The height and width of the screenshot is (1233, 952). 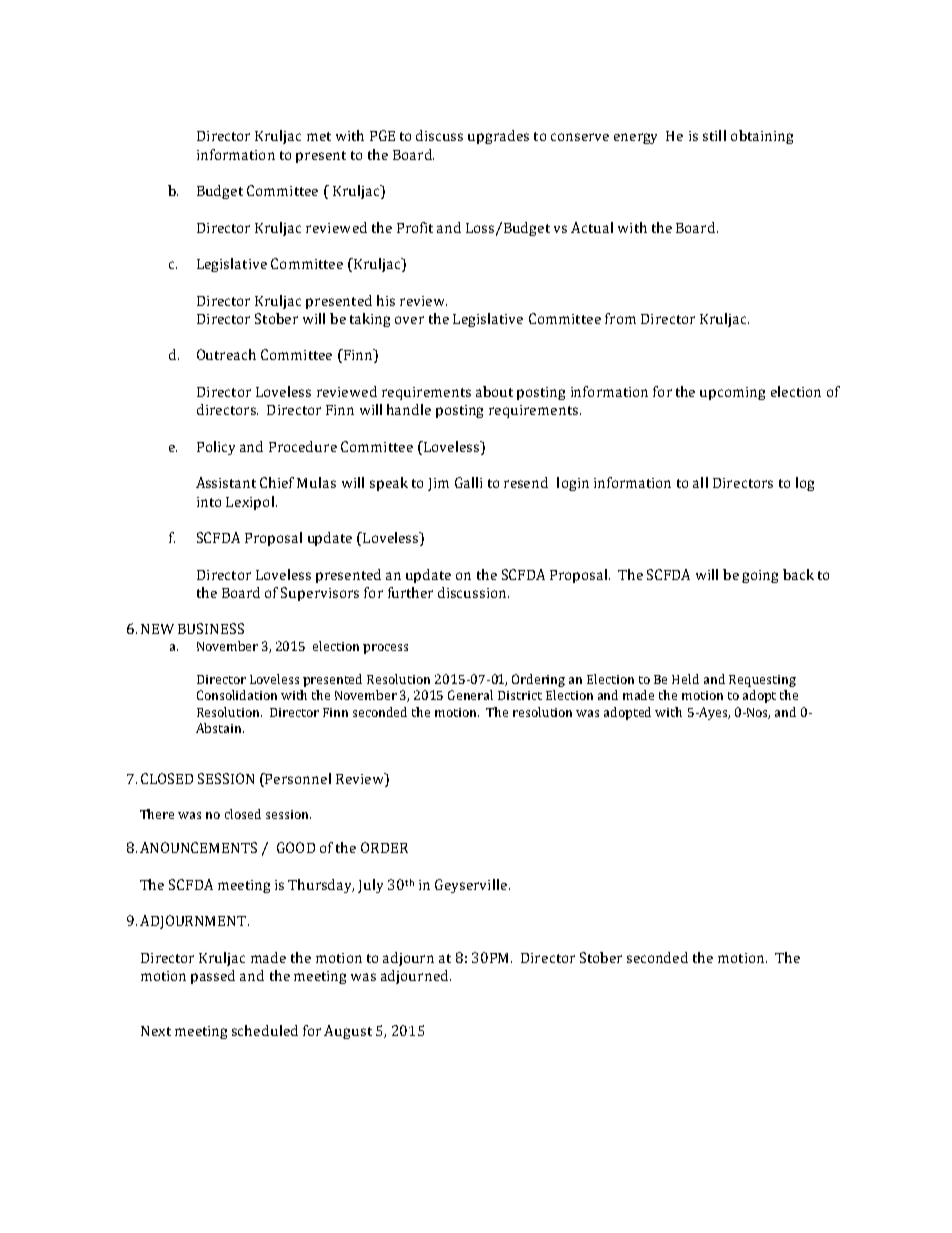 What do you see at coordinates (498, 137) in the screenshot?
I see `upgrades` at bounding box center [498, 137].
